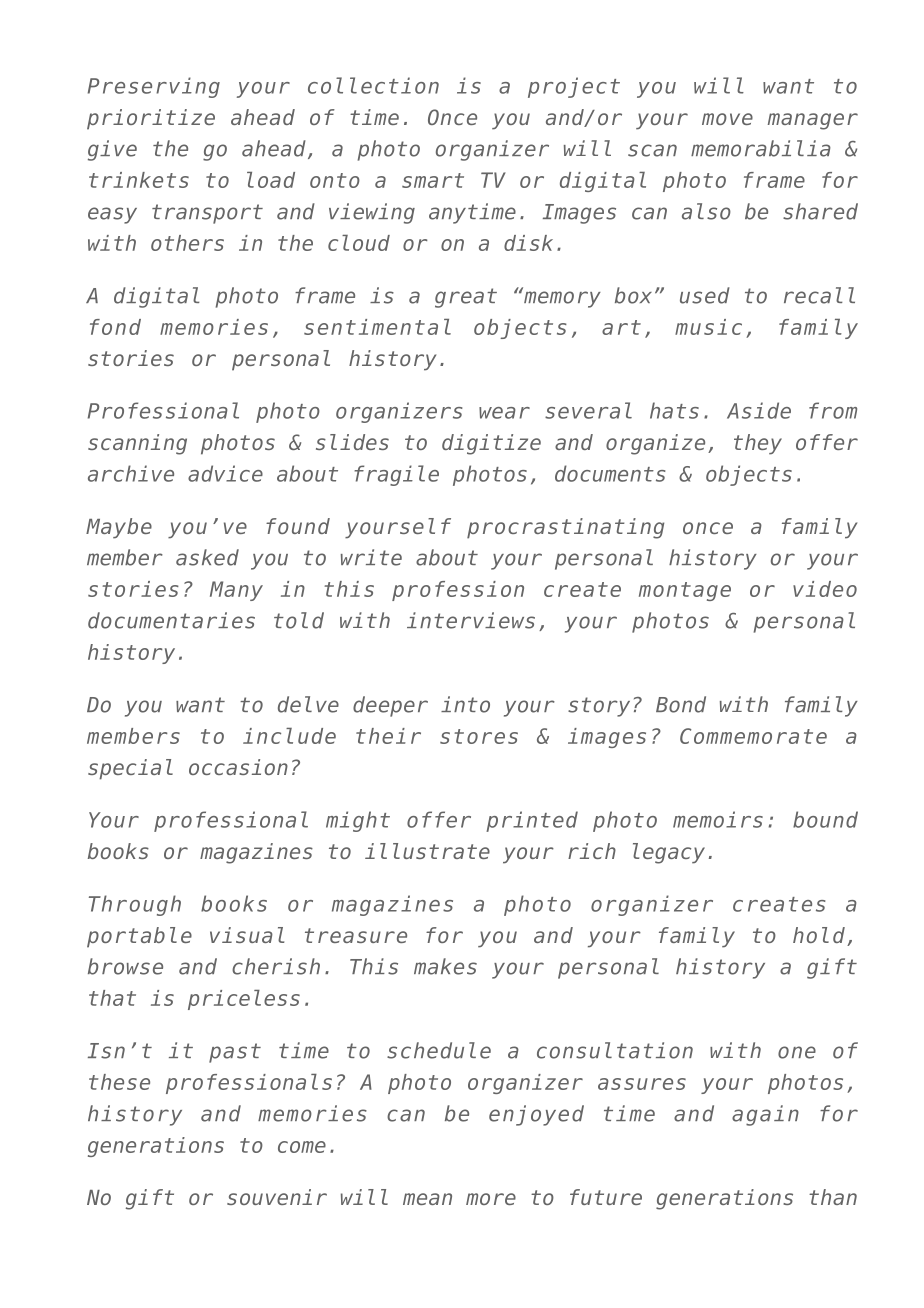  What do you see at coordinates (277, 1197) in the document?
I see `souvenir` at bounding box center [277, 1197].
